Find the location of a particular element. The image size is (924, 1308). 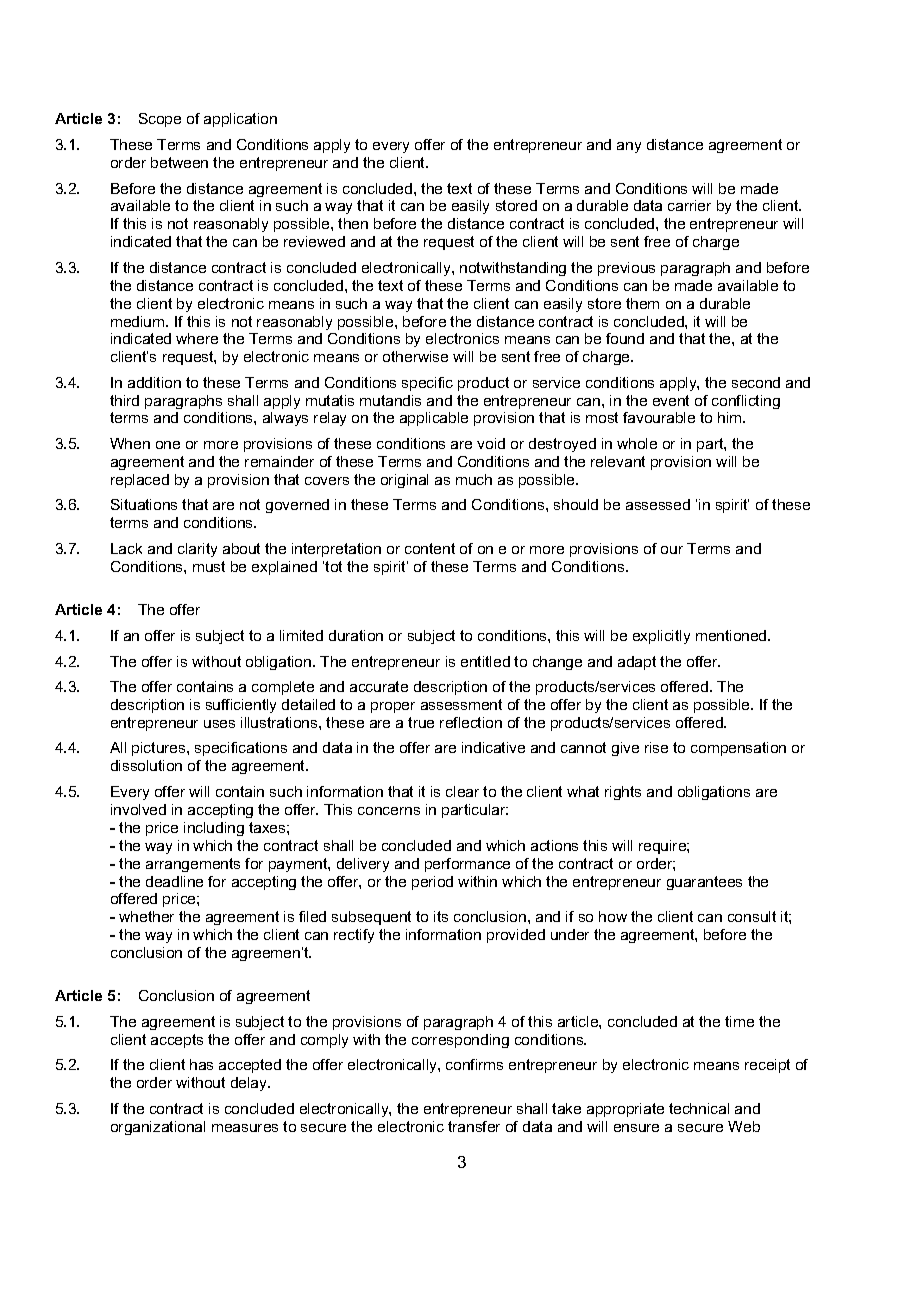

then is located at coordinates (353, 223).
